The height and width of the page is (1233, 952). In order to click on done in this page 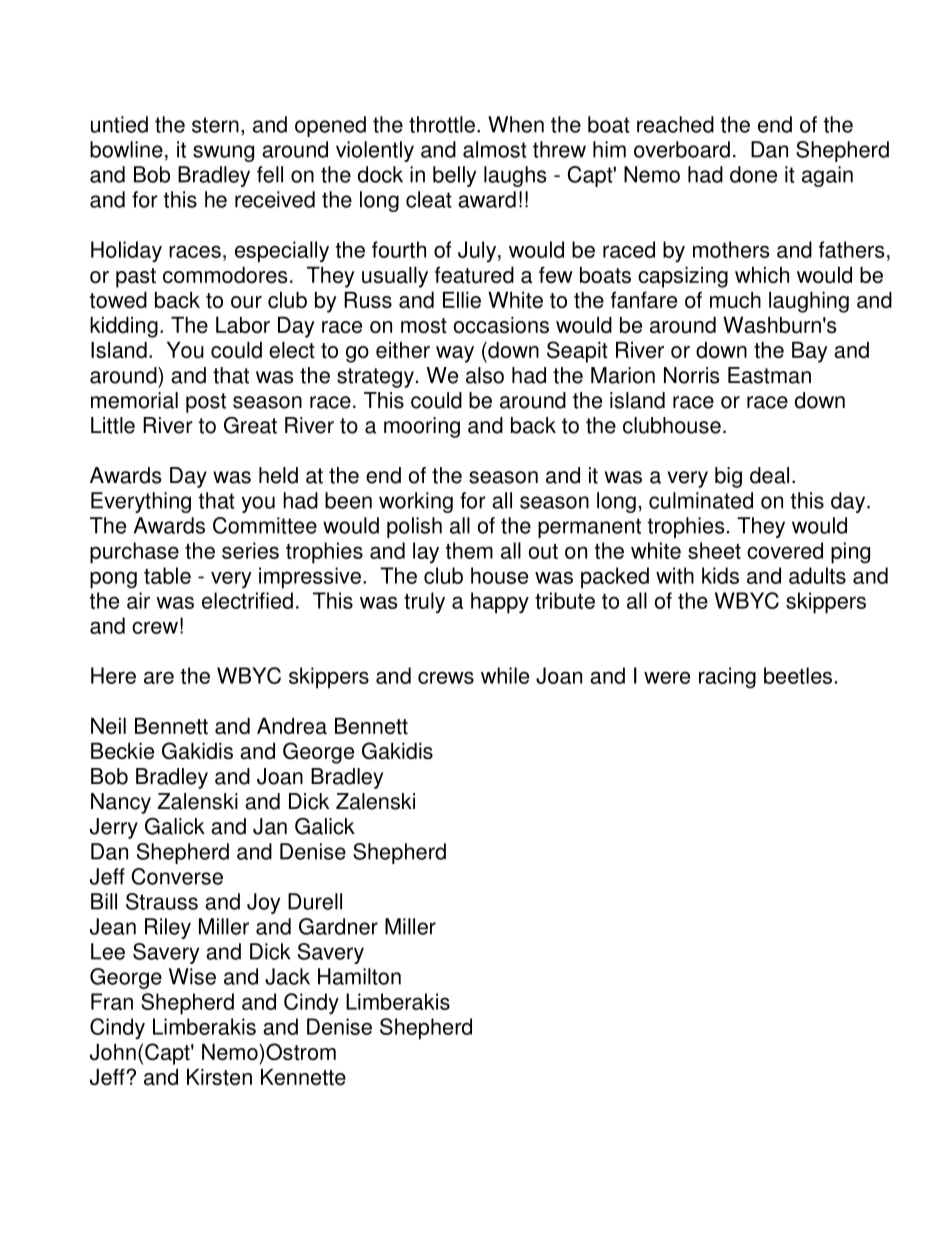, I will do `click(753, 174)`.
